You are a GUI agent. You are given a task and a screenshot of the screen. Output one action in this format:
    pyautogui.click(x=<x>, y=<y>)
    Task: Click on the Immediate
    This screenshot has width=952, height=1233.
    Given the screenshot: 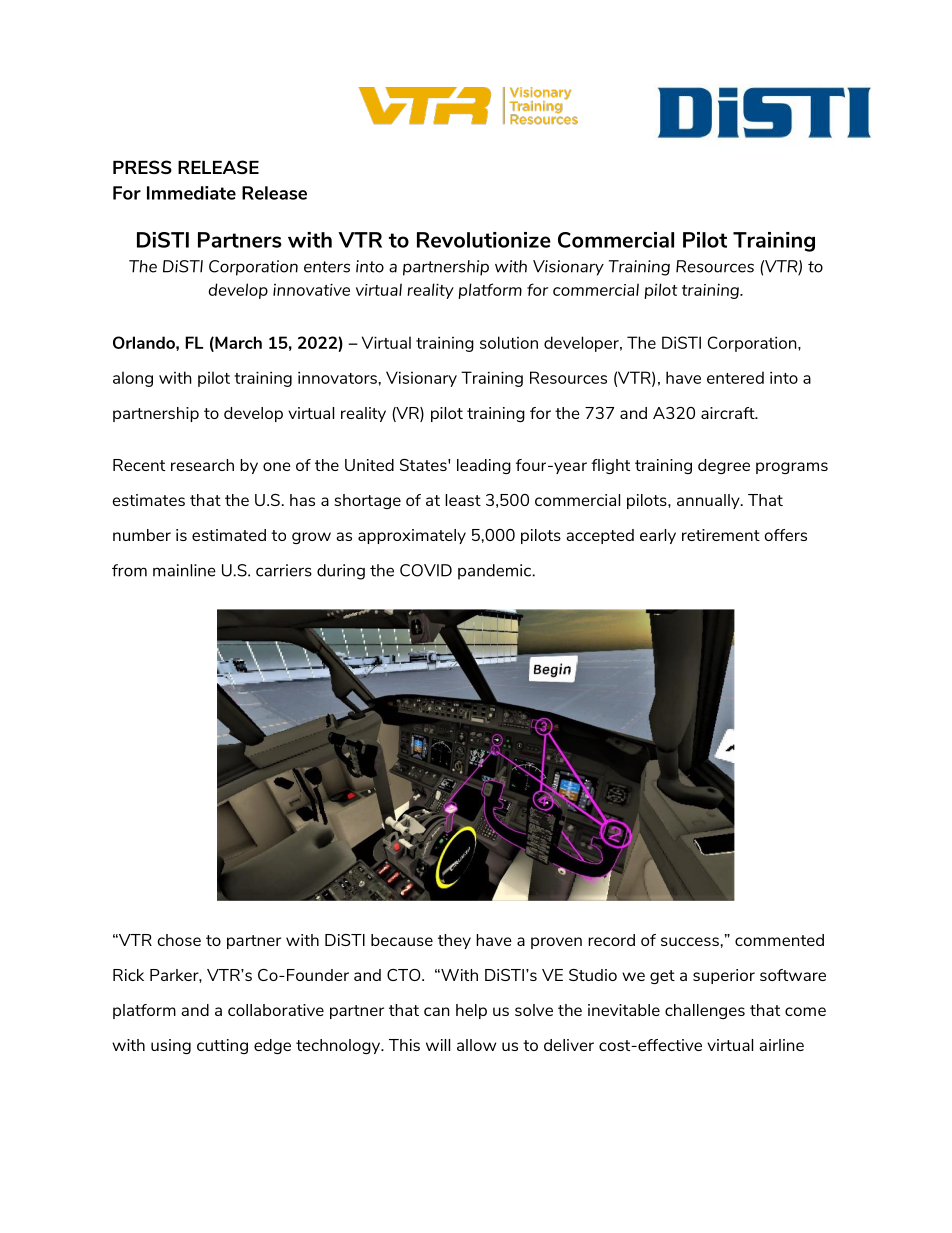 What is the action you would take?
    pyautogui.click(x=191, y=193)
